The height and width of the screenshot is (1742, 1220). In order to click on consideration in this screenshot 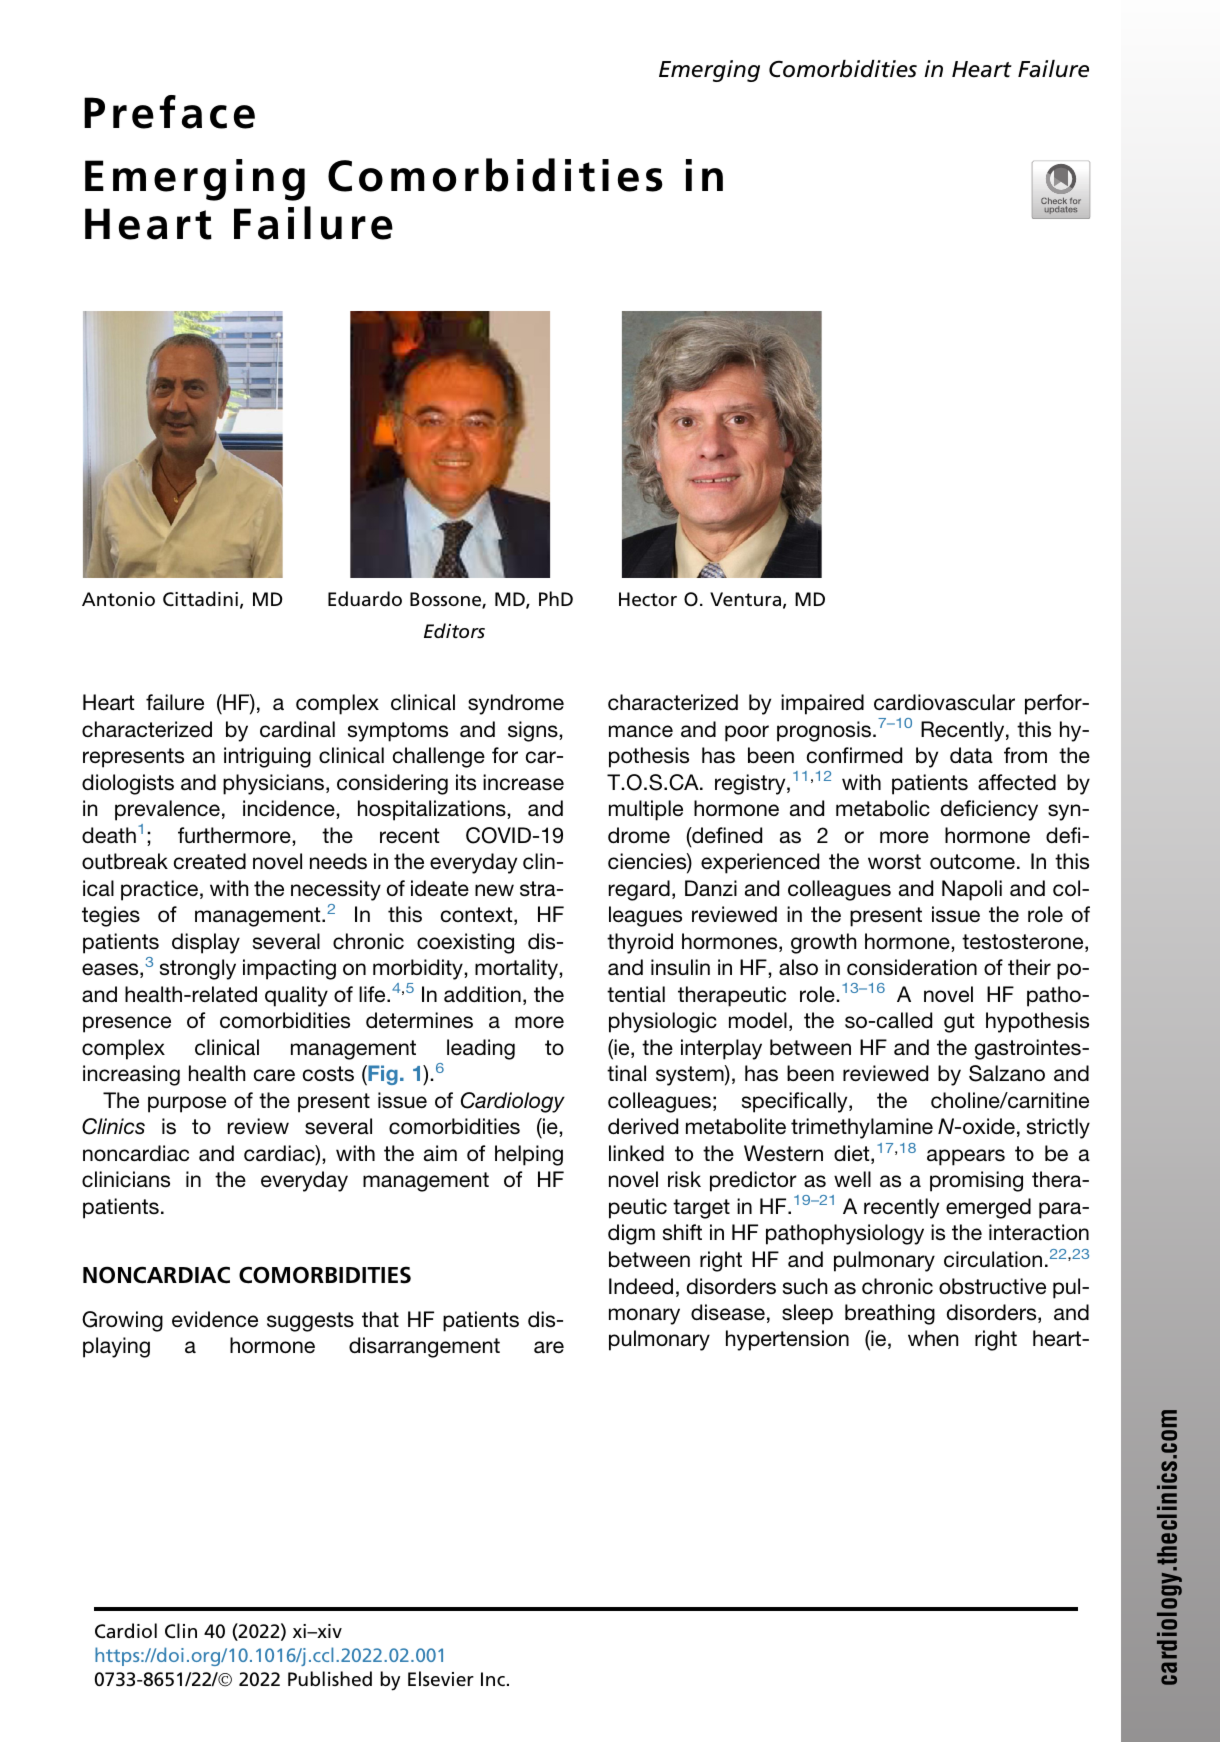, I will do `click(912, 967)`.
